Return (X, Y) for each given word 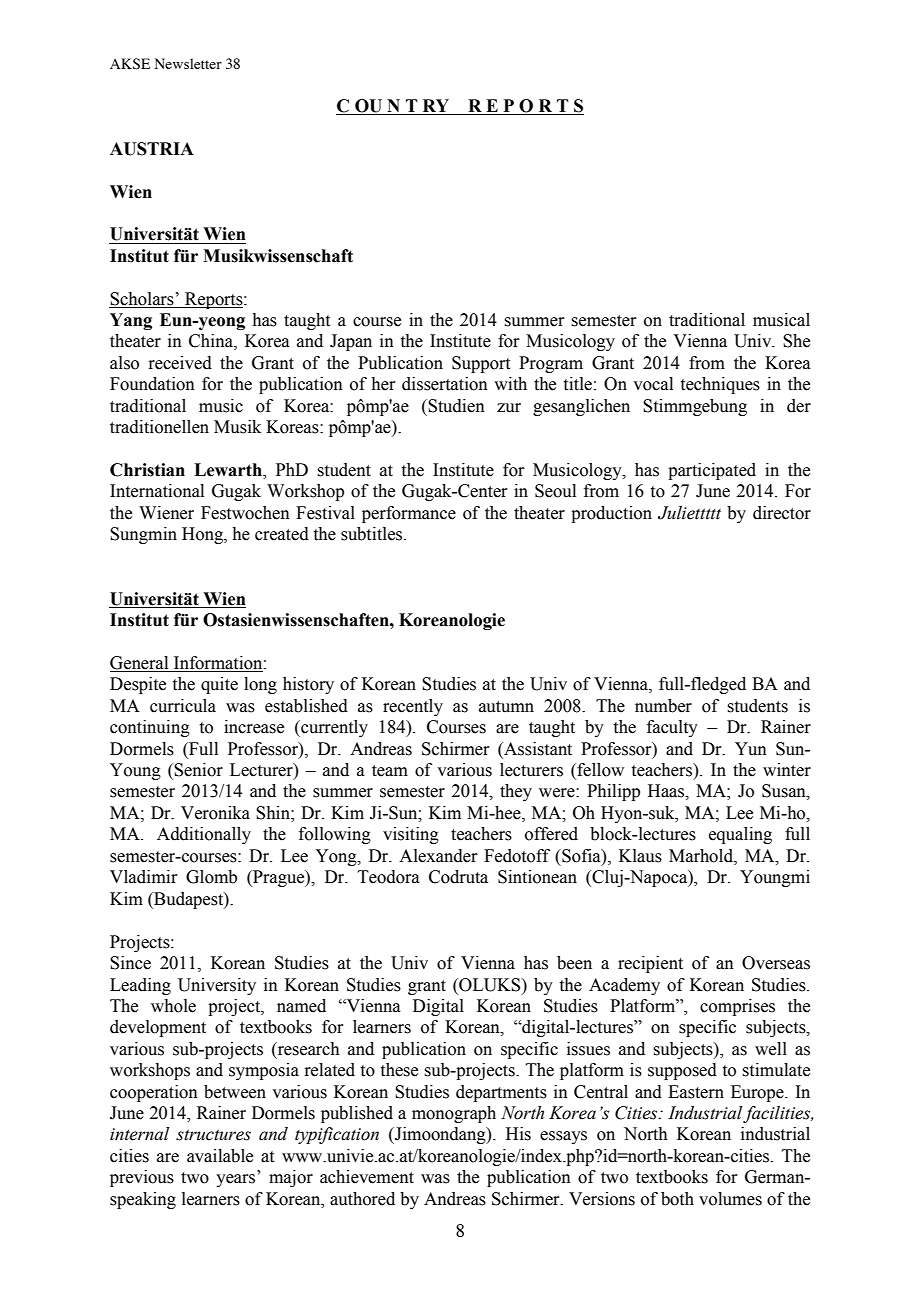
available (220, 1156)
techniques (720, 385)
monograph (454, 1114)
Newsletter (188, 63)
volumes (730, 1199)
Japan (351, 342)
